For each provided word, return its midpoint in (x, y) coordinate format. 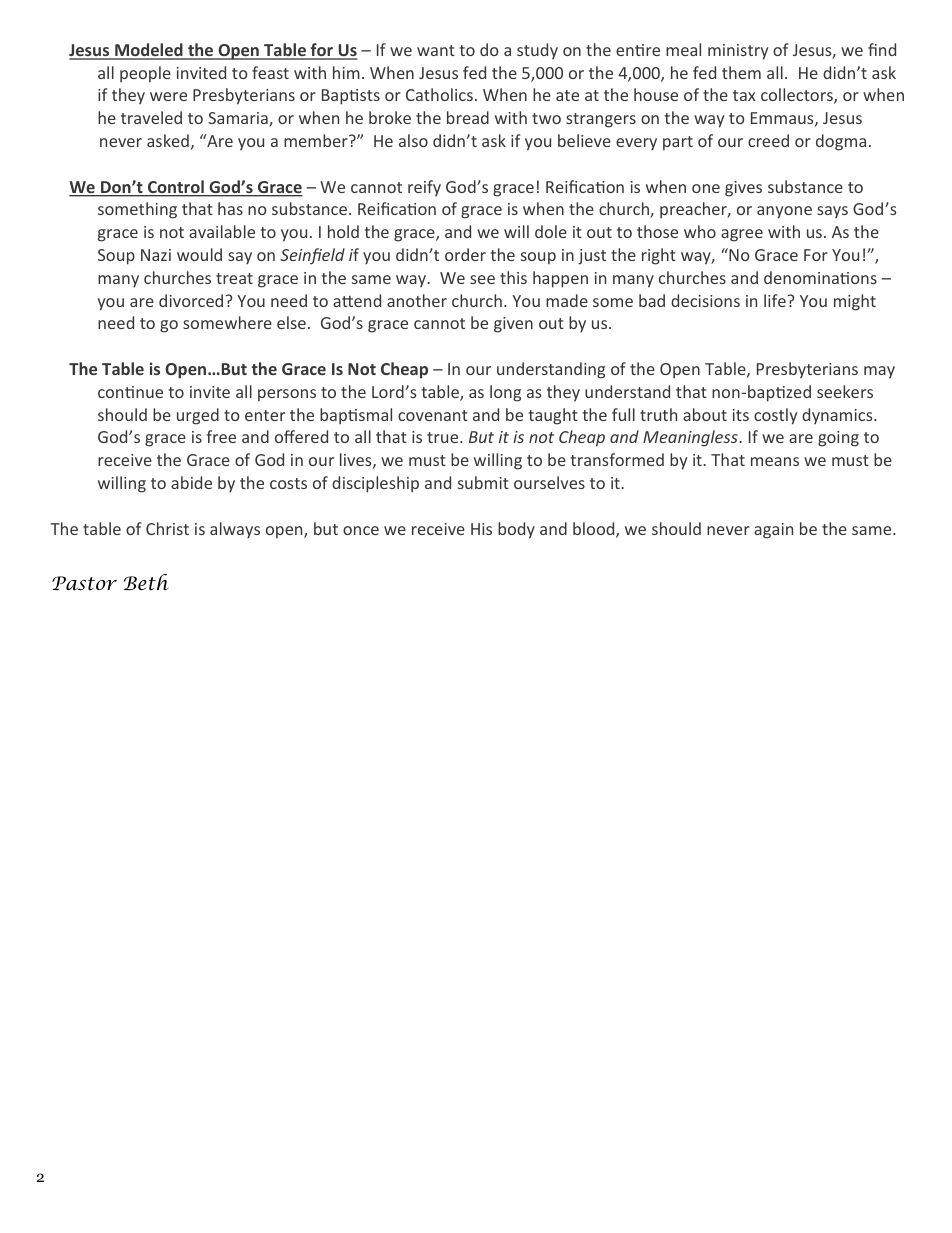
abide (191, 482)
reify (424, 188)
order (465, 254)
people (145, 74)
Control (176, 188)
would (199, 254)
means (775, 461)
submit (483, 482)
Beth (146, 582)
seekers (845, 391)
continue (130, 392)
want (436, 50)
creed (768, 140)
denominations (820, 277)
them (741, 72)
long (505, 393)
